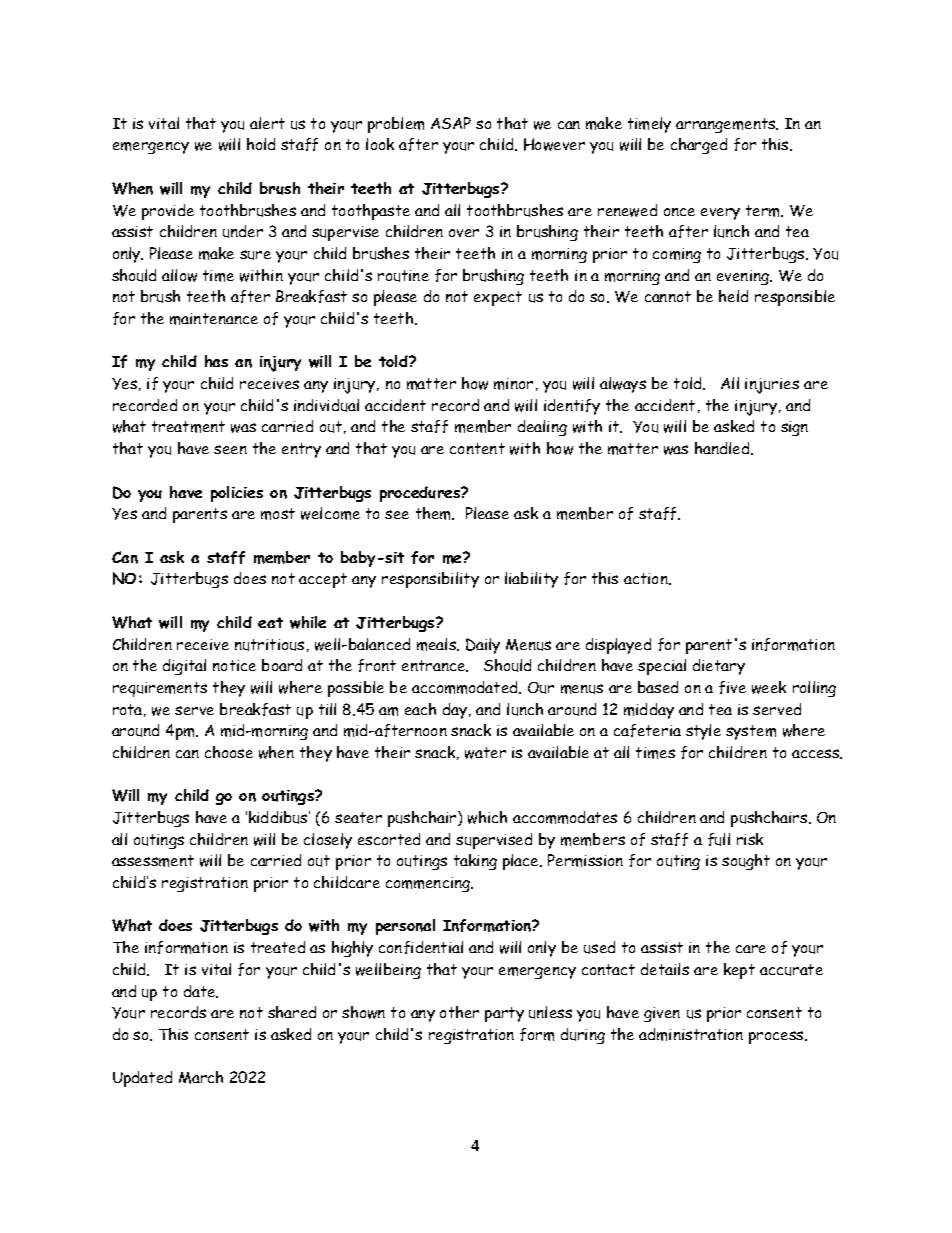 The height and width of the screenshot is (1233, 952). I want to click on system, so click(751, 732).
